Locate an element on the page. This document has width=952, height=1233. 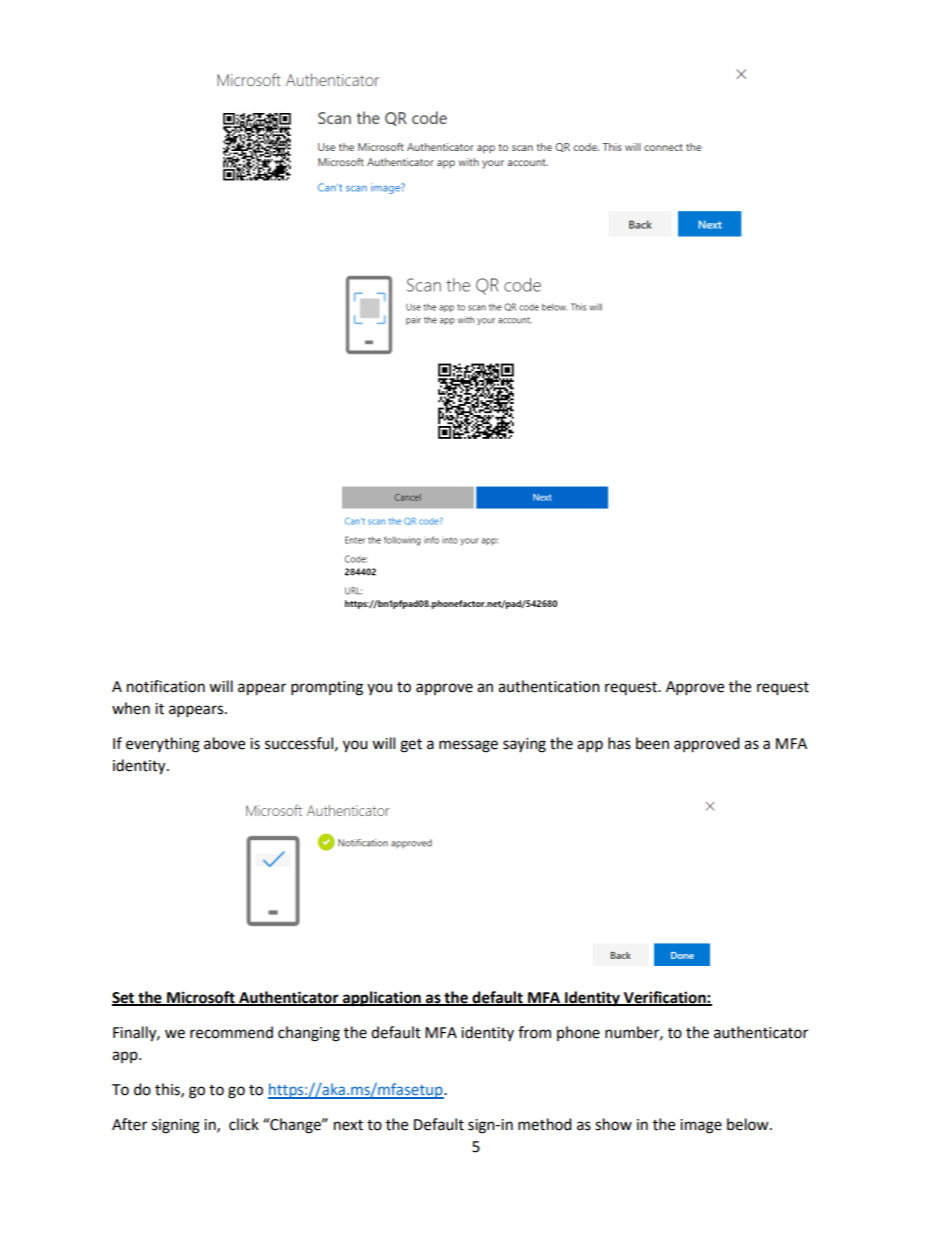
click is located at coordinates (244, 1124).
